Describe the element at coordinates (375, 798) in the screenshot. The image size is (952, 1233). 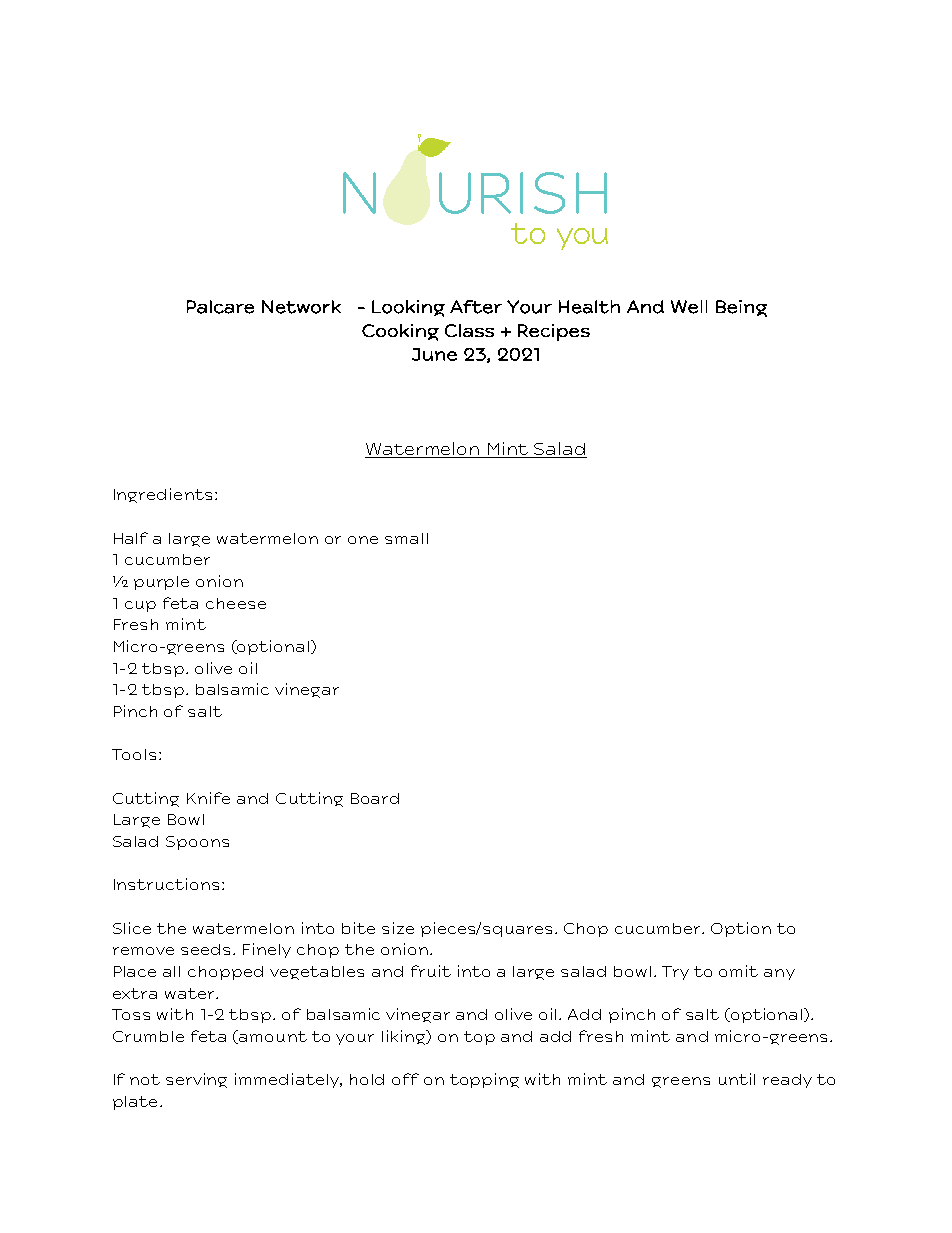
I see `Board` at that location.
